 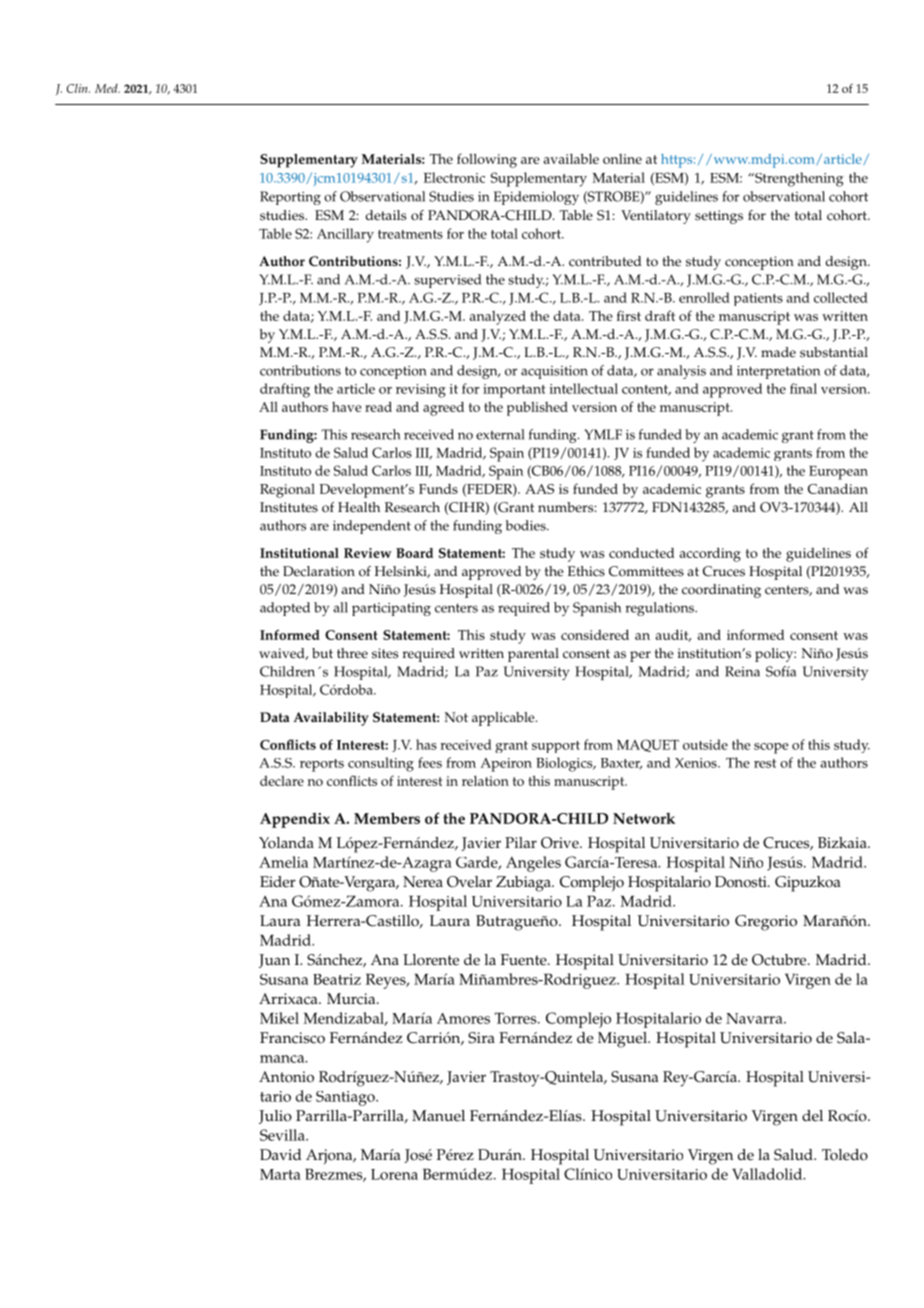 What do you see at coordinates (438, 1116) in the screenshot?
I see `Manuel` at bounding box center [438, 1116].
